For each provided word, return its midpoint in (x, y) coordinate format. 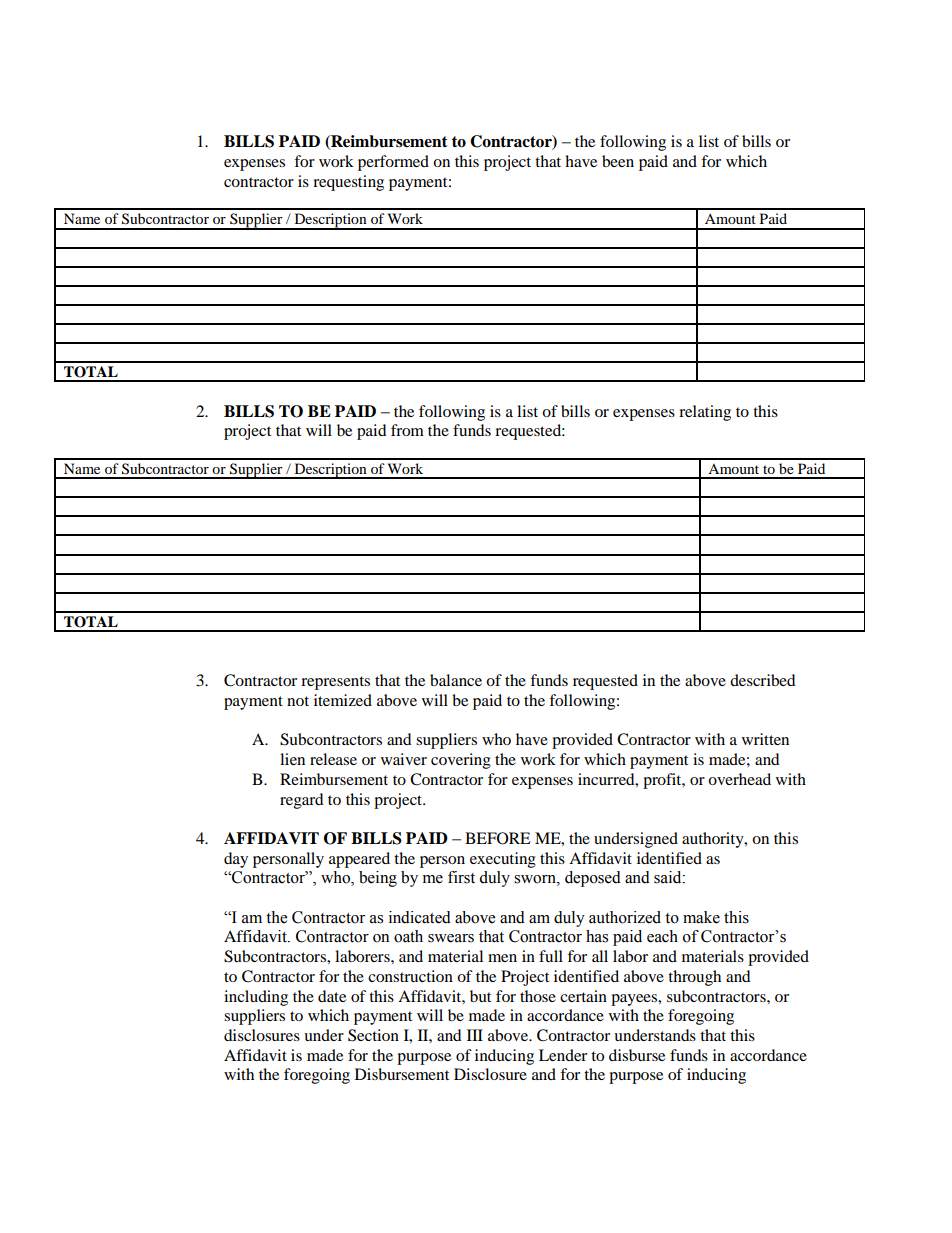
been (618, 161)
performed (393, 163)
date (332, 996)
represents (335, 683)
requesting (348, 183)
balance (456, 680)
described (763, 680)
